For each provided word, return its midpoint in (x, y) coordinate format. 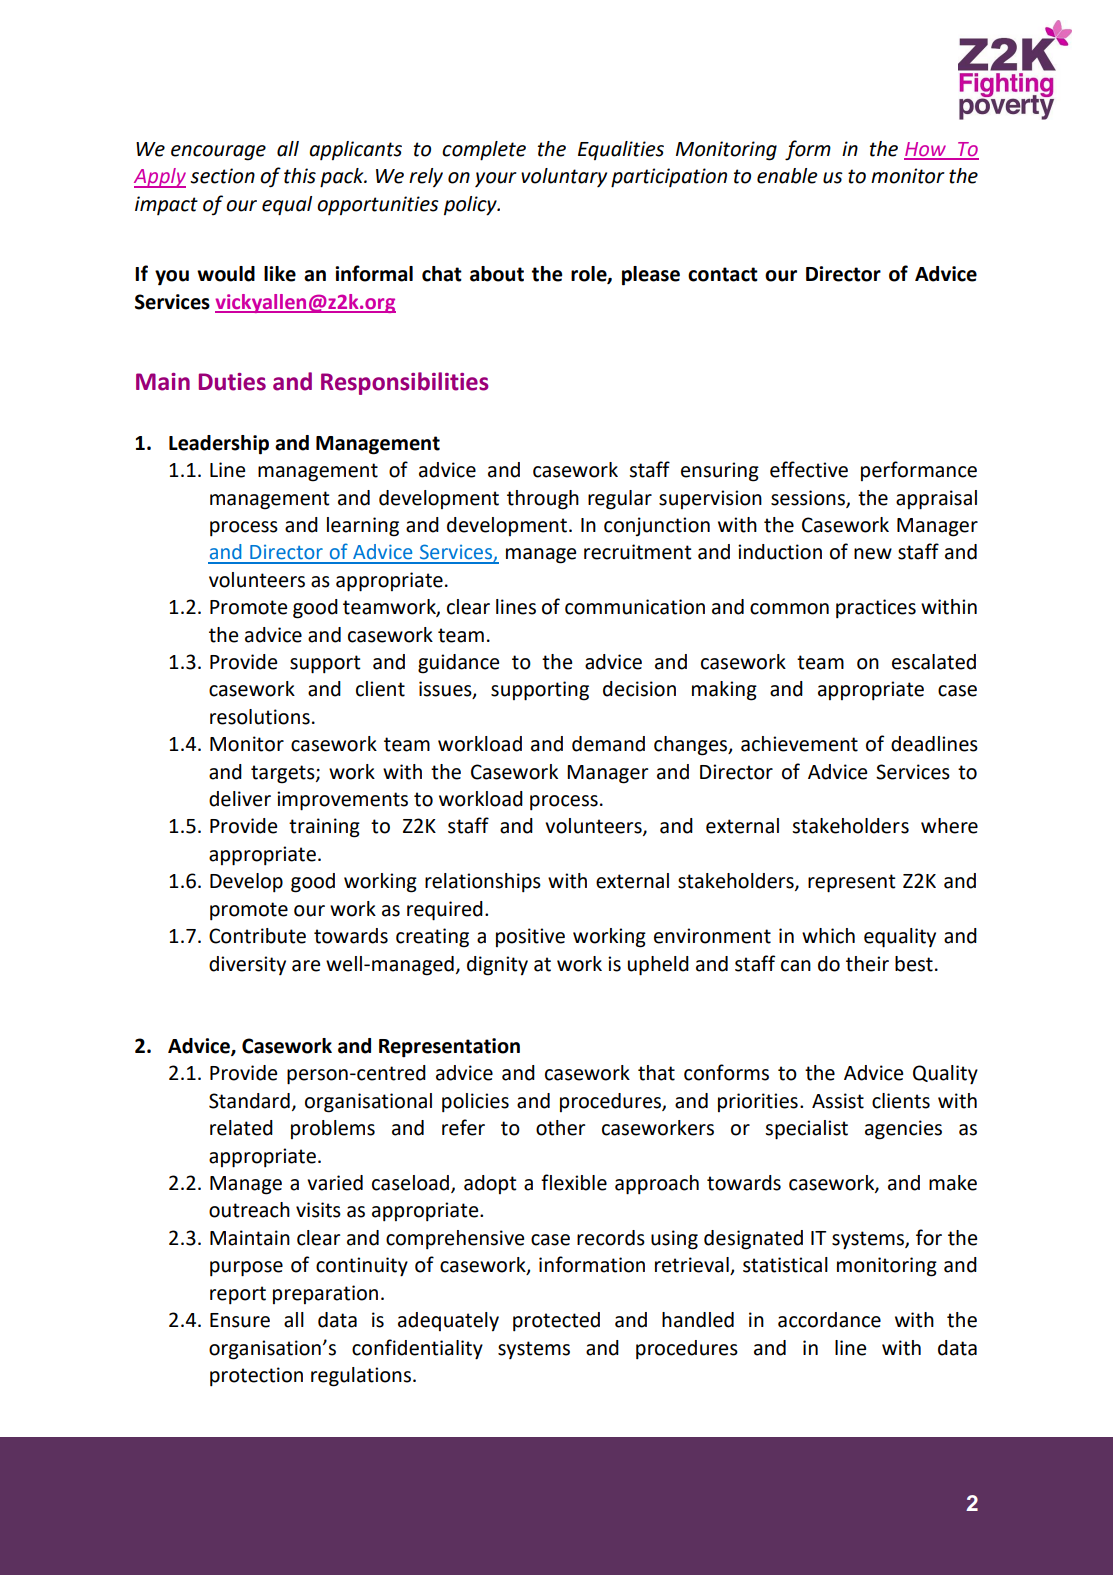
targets (284, 774)
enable (787, 176)
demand (608, 744)
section (222, 176)
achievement (799, 744)
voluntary (564, 177)
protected (556, 1322)
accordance (829, 1320)
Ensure (240, 1320)
